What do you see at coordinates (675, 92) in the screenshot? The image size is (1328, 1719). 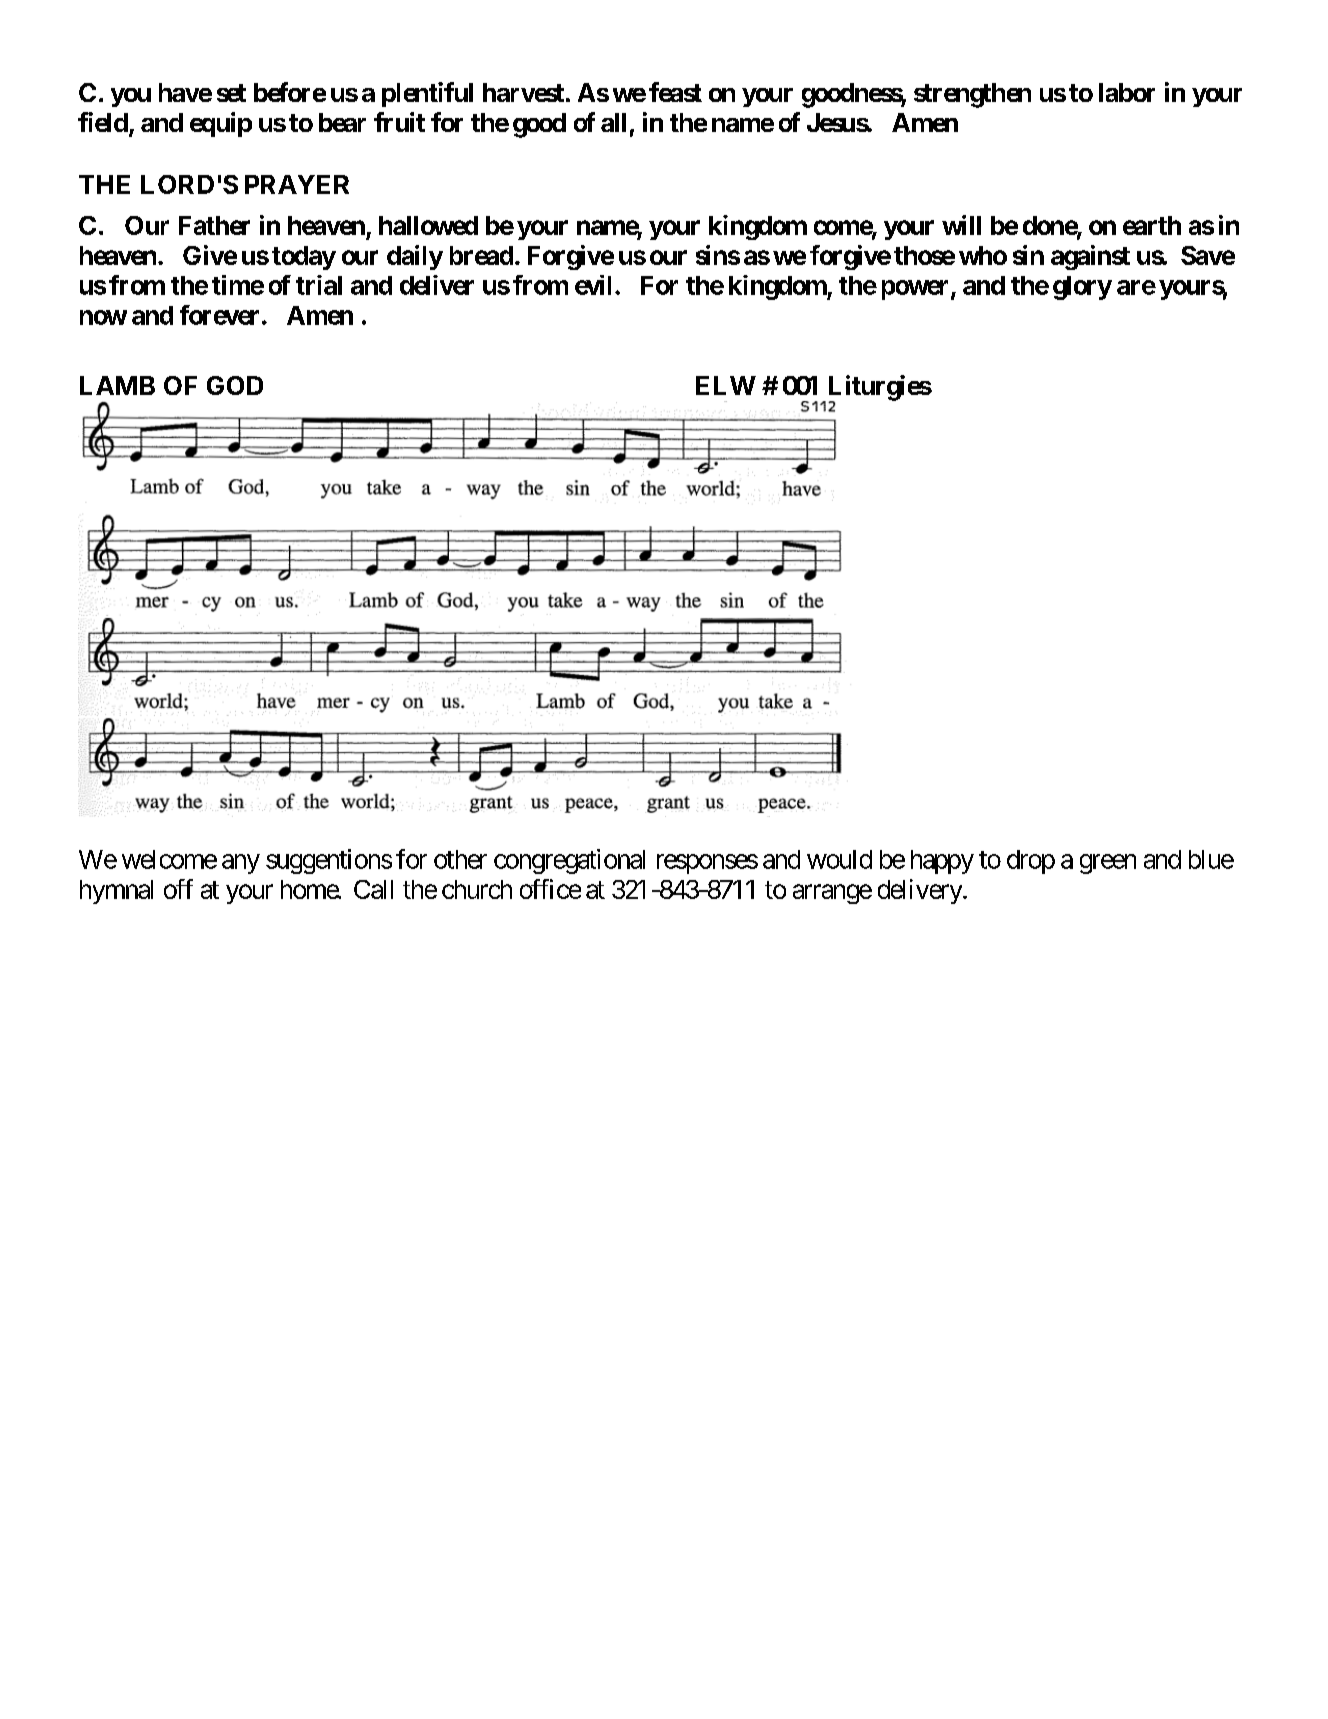 I see `feast` at bounding box center [675, 92].
